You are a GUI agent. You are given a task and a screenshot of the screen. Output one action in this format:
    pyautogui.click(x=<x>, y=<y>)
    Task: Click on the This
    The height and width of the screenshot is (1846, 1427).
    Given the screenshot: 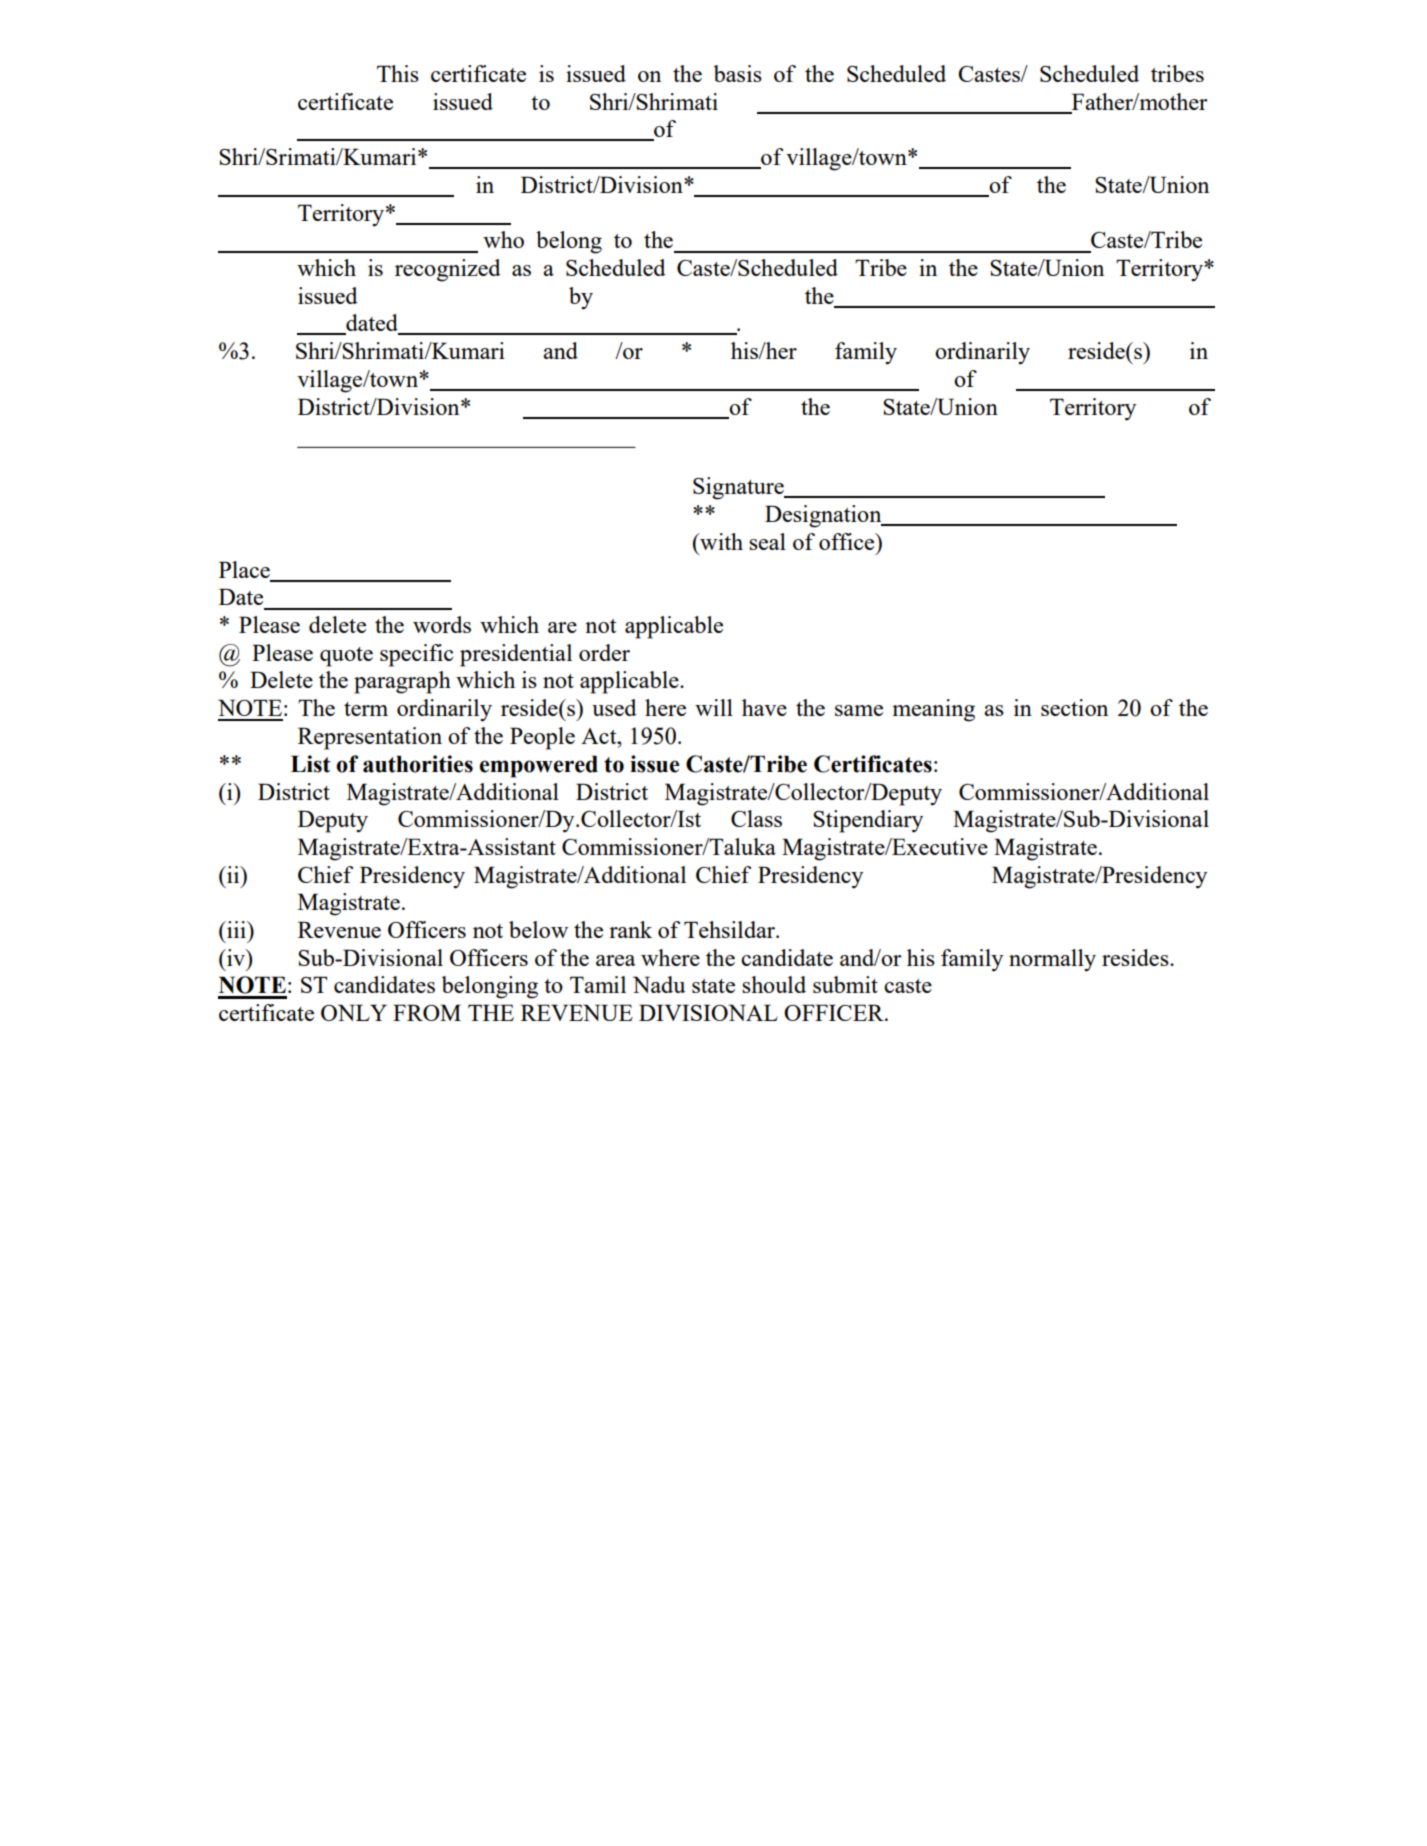 What is the action you would take?
    pyautogui.click(x=398, y=73)
